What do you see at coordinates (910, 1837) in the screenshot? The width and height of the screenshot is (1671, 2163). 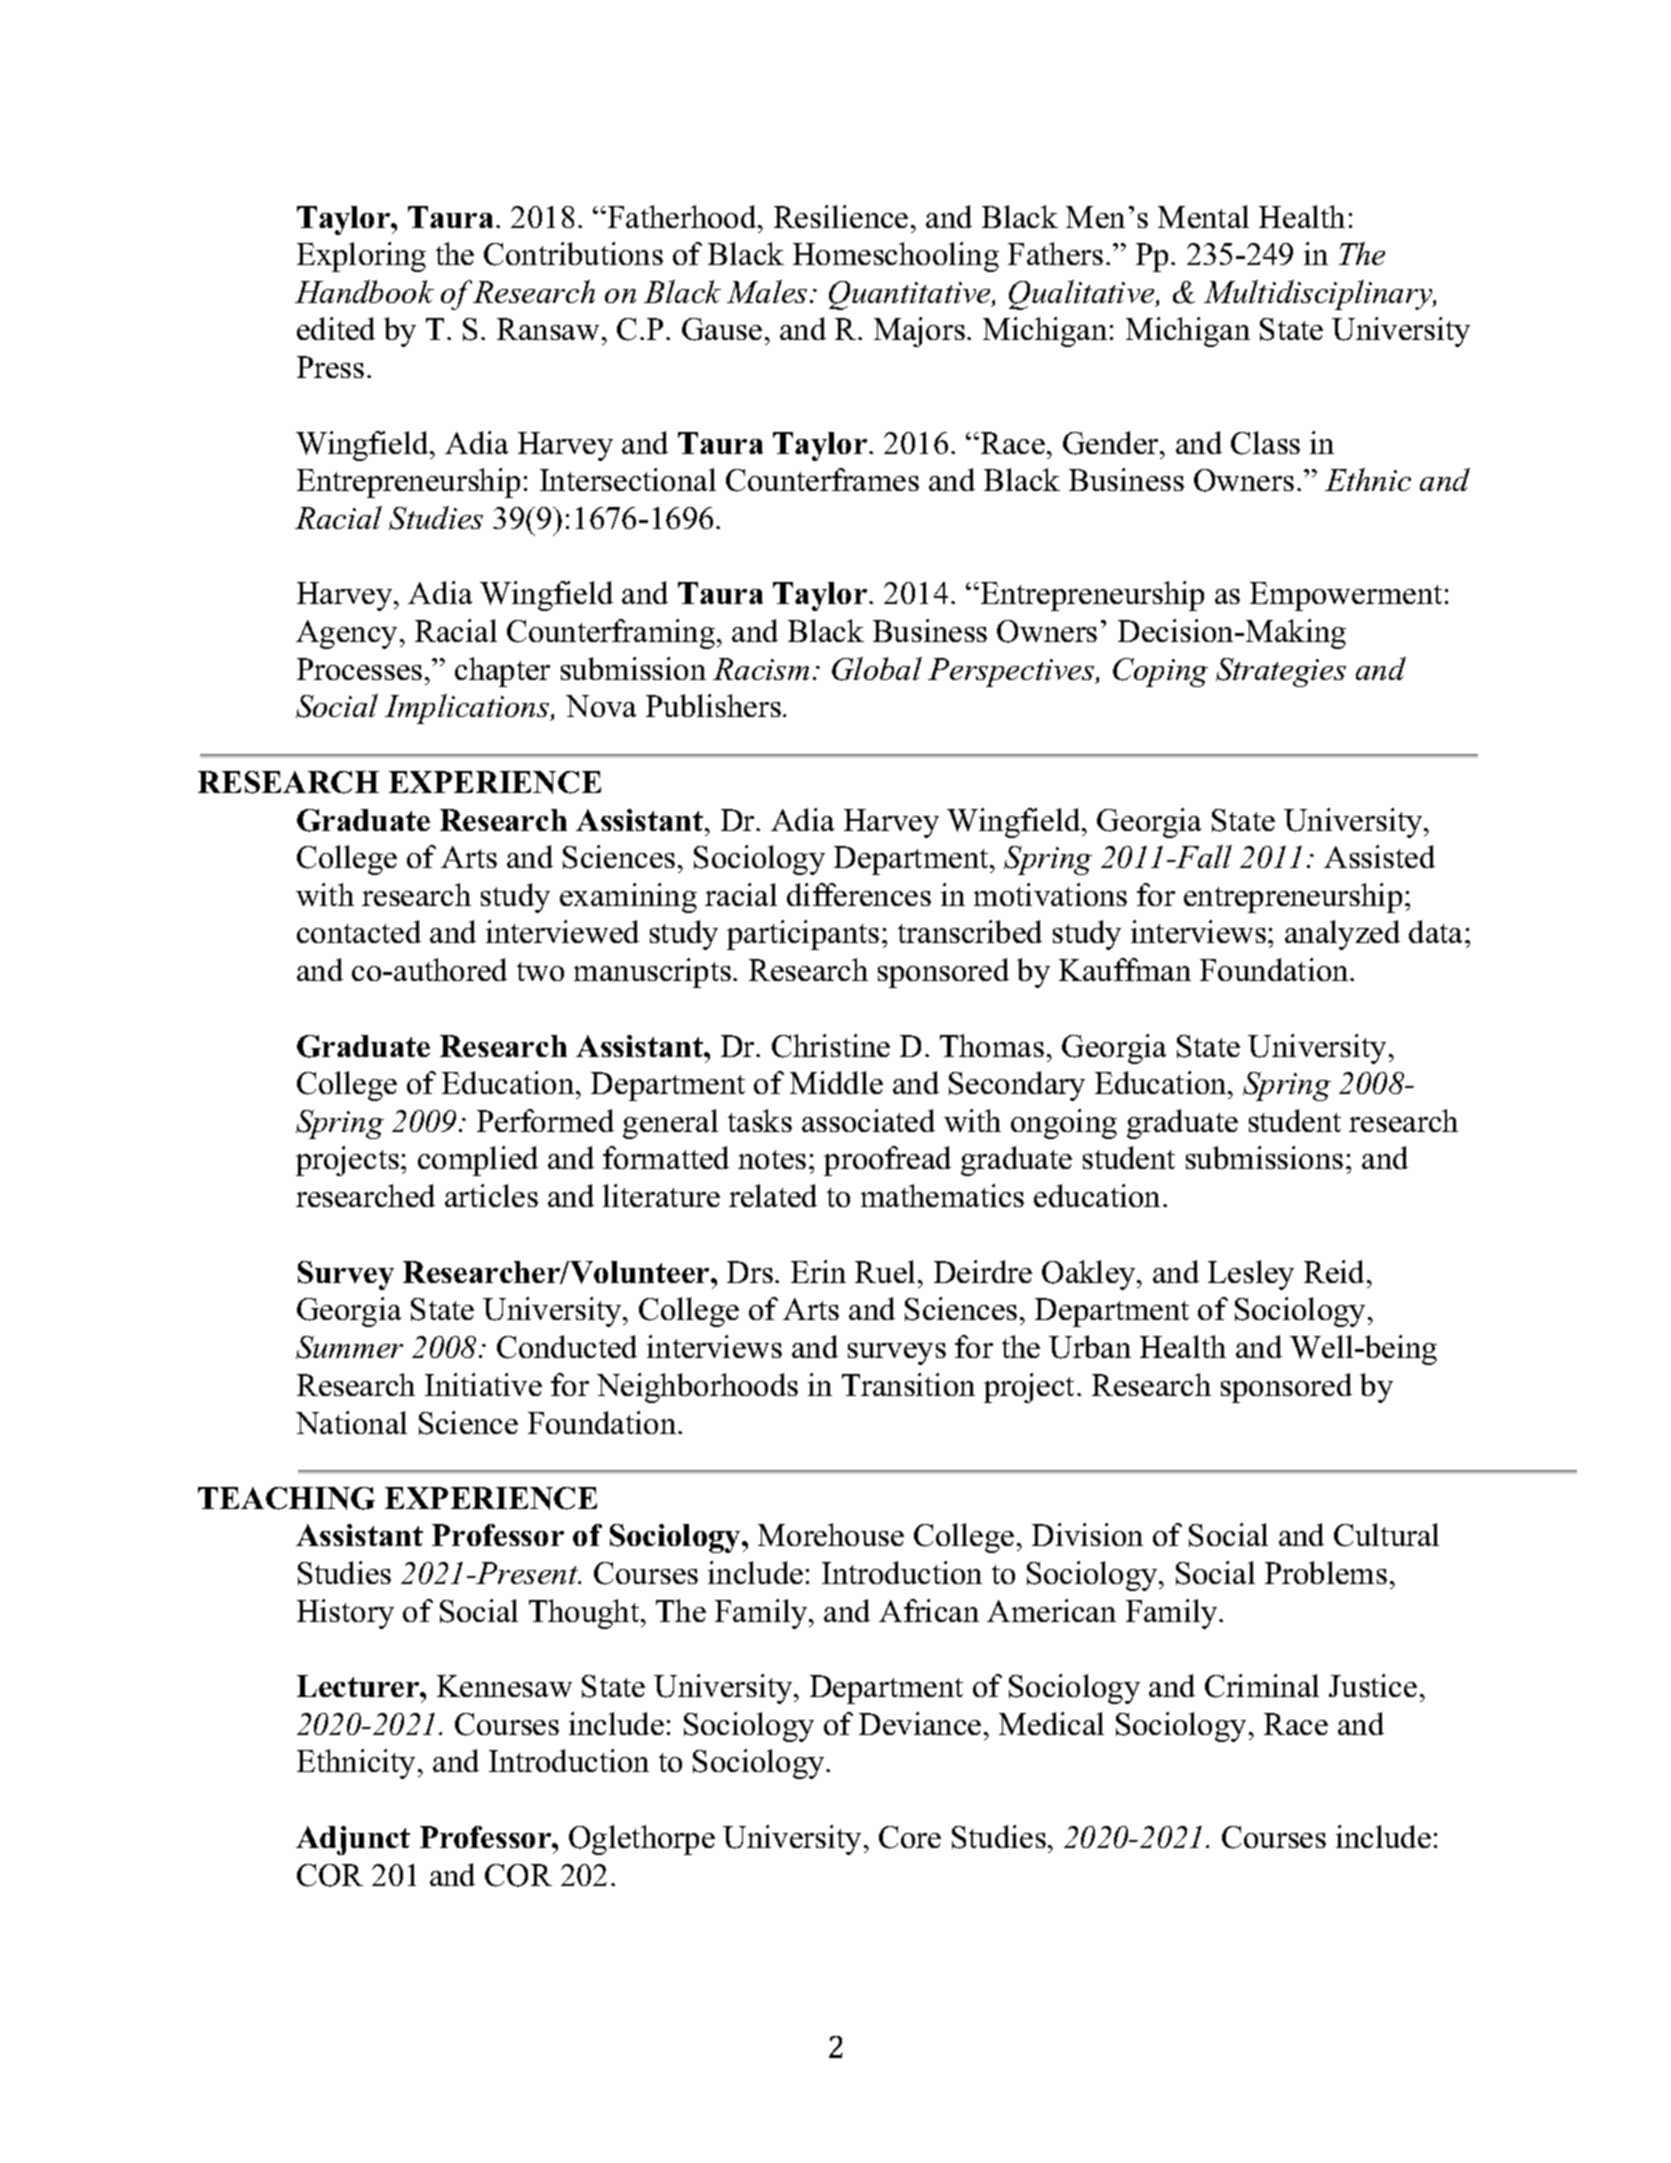 I see `Core` at bounding box center [910, 1837].
